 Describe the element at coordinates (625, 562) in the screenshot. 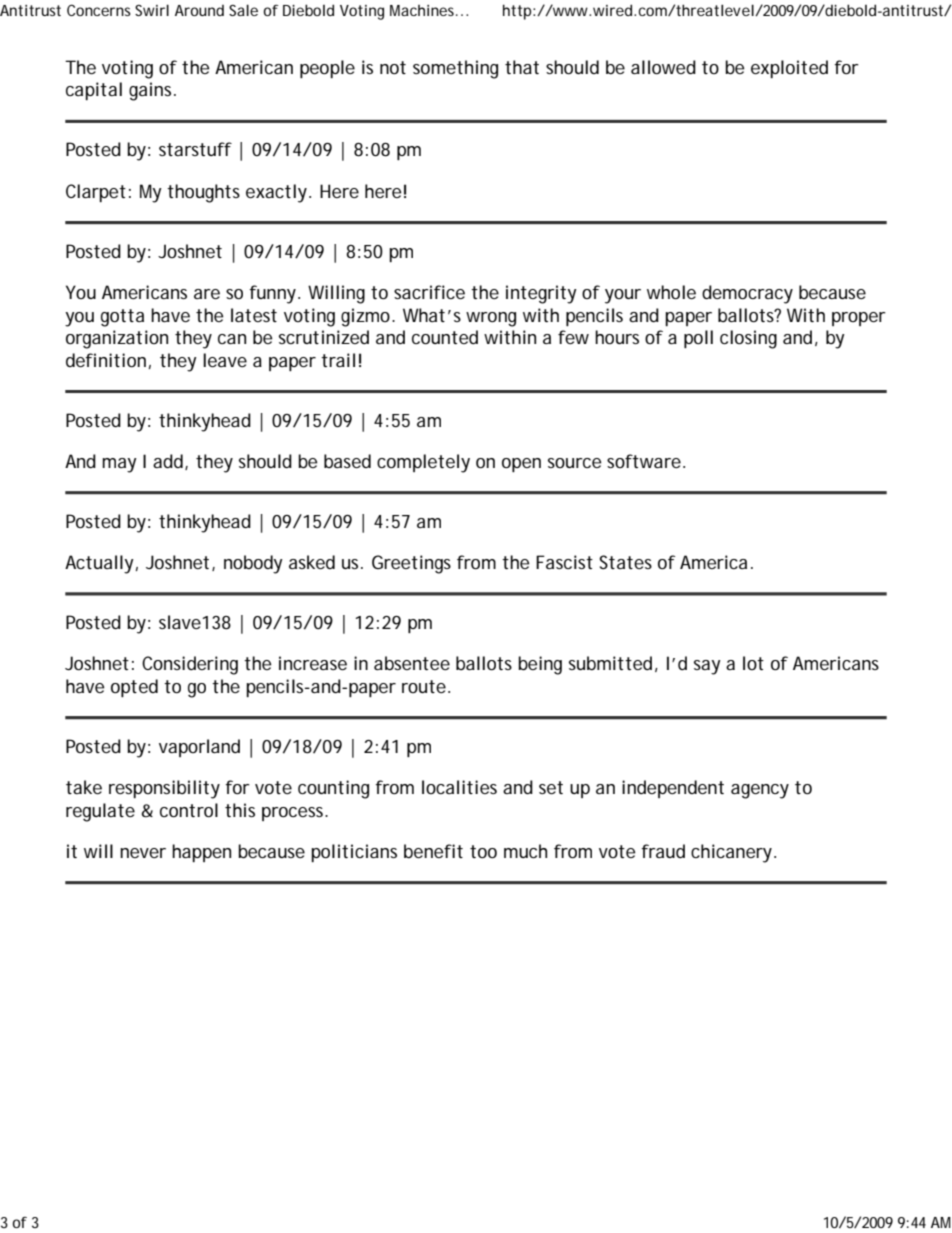

I see `States` at that location.
